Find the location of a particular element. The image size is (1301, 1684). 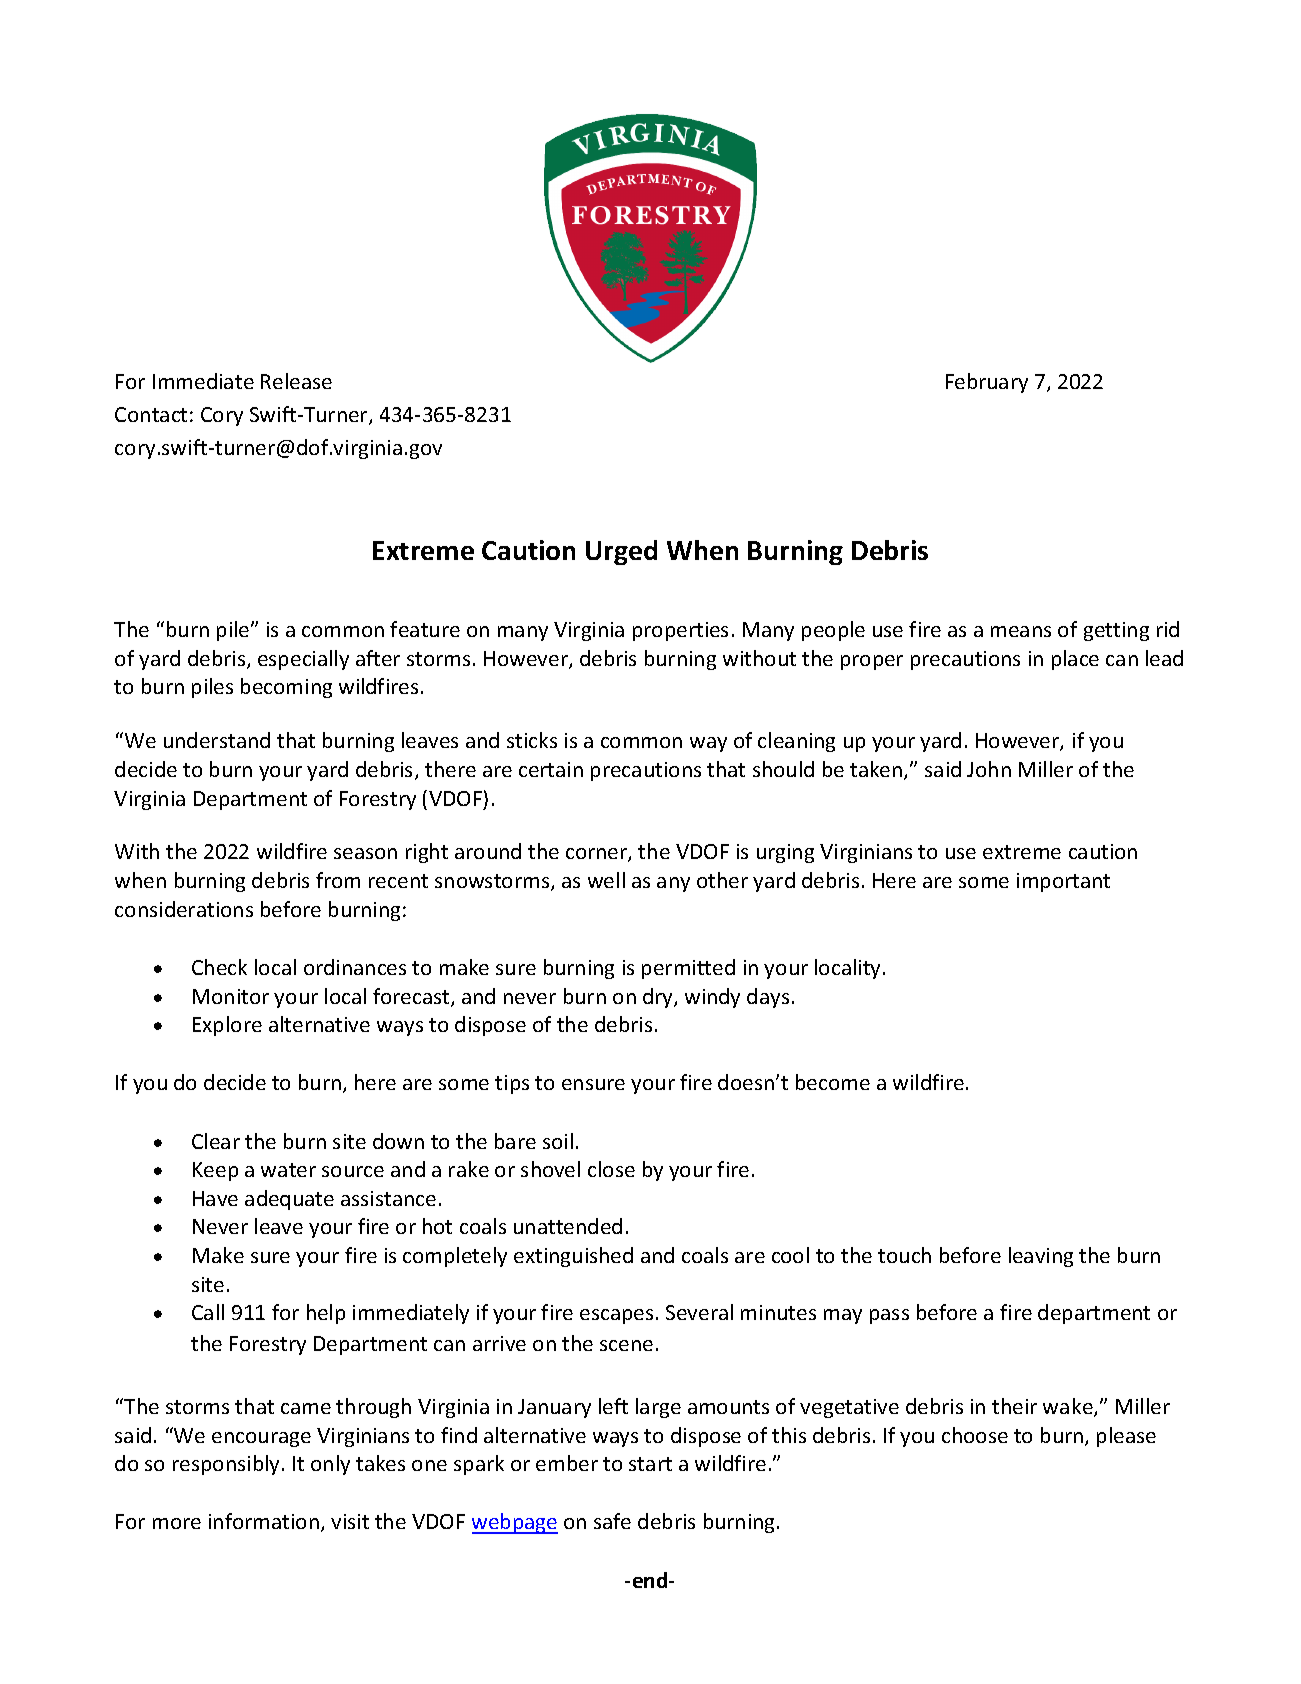

important is located at coordinates (1063, 882).
